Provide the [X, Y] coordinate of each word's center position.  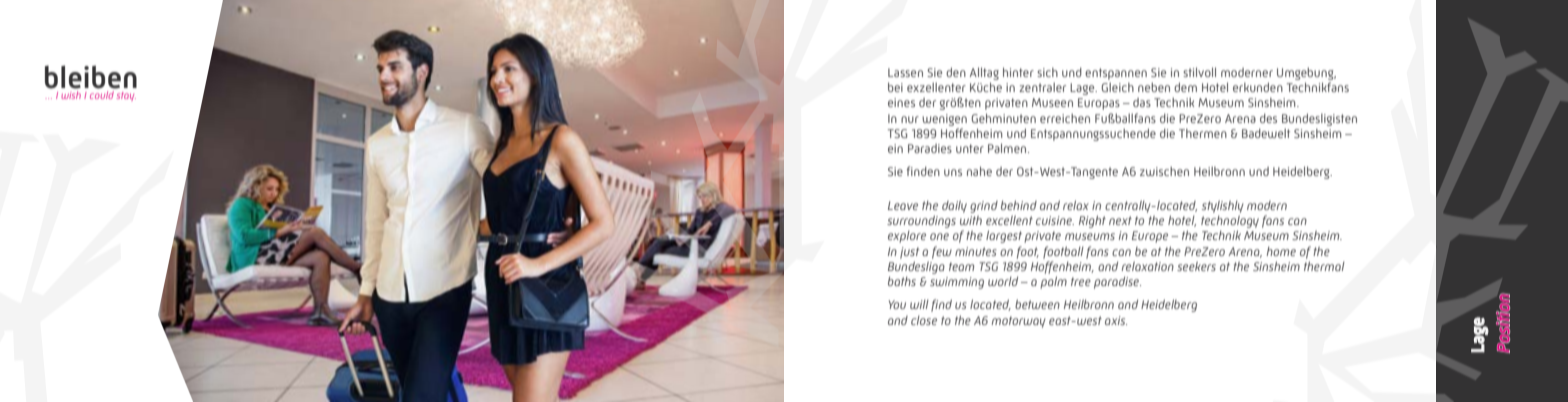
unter [970, 148]
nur [910, 119]
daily [954, 206]
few [942, 252]
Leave [903, 205]
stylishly [1223, 206]
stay [126, 96]
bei [895, 87]
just [909, 253]
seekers [1196, 266]
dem [1185, 87]
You [897, 304]
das [1142, 102]
